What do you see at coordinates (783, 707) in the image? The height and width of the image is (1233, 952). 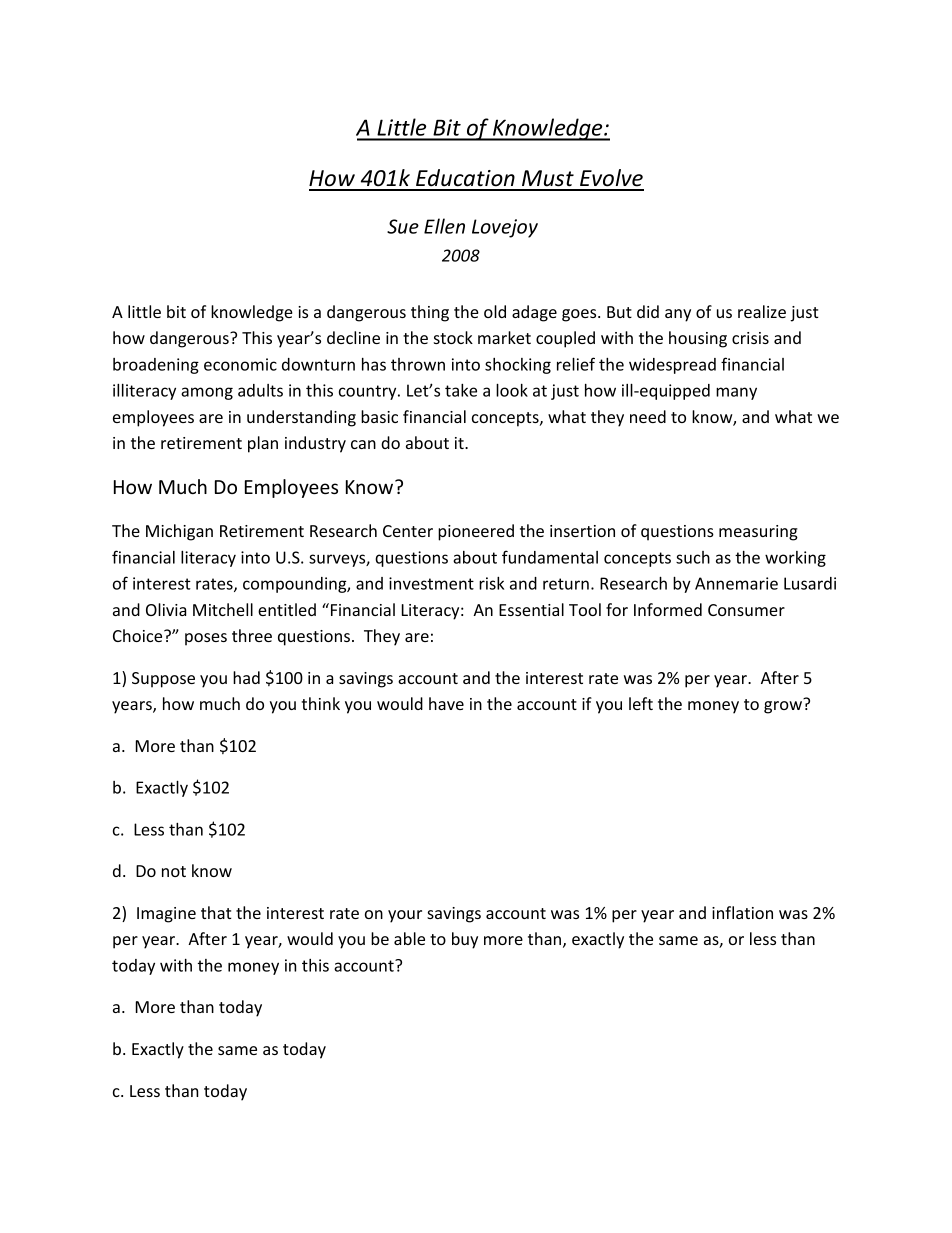 I see `grow` at bounding box center [783, 707].
